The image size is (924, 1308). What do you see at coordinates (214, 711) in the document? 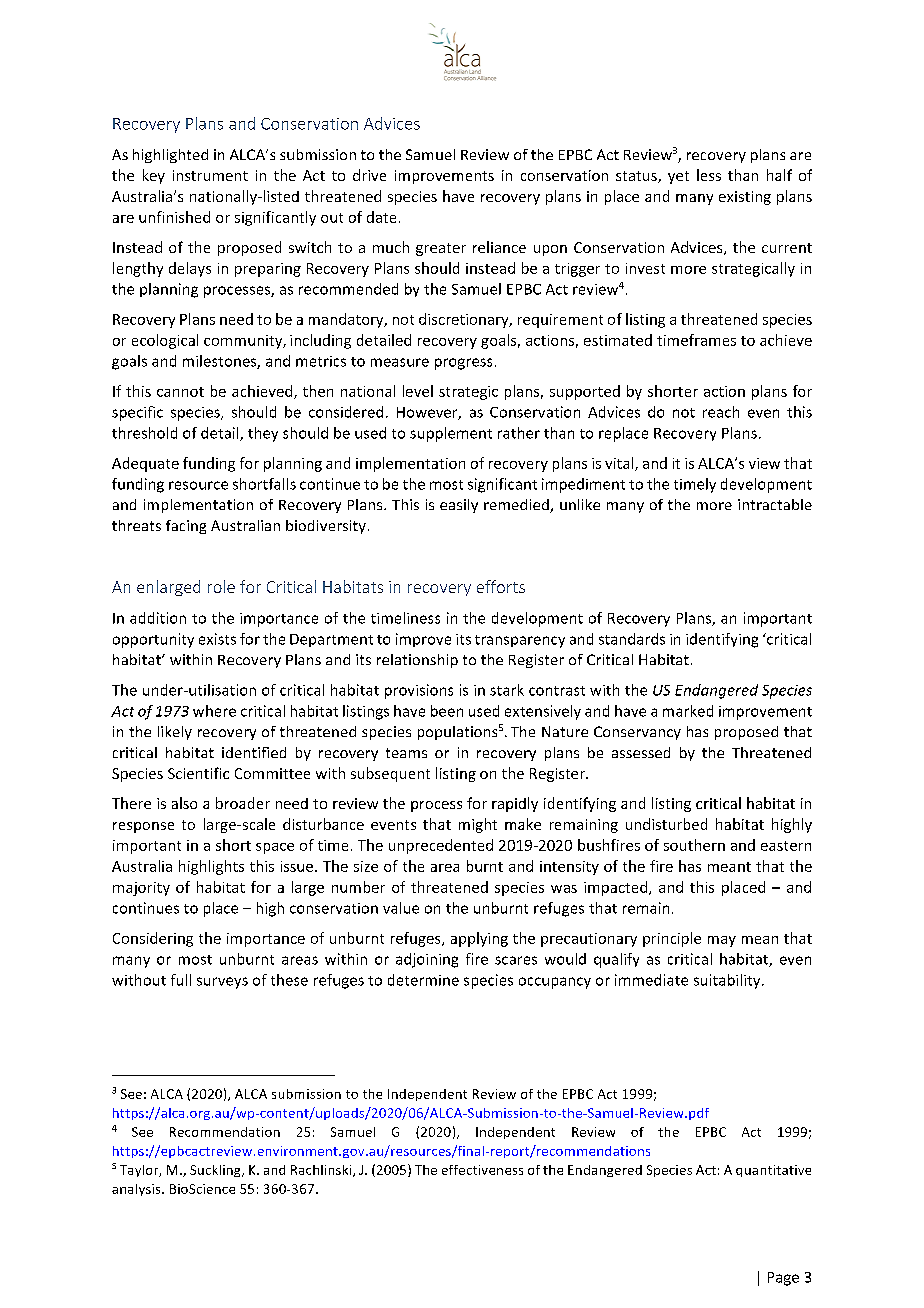
I see `where` at bounding box center [214, 711].
